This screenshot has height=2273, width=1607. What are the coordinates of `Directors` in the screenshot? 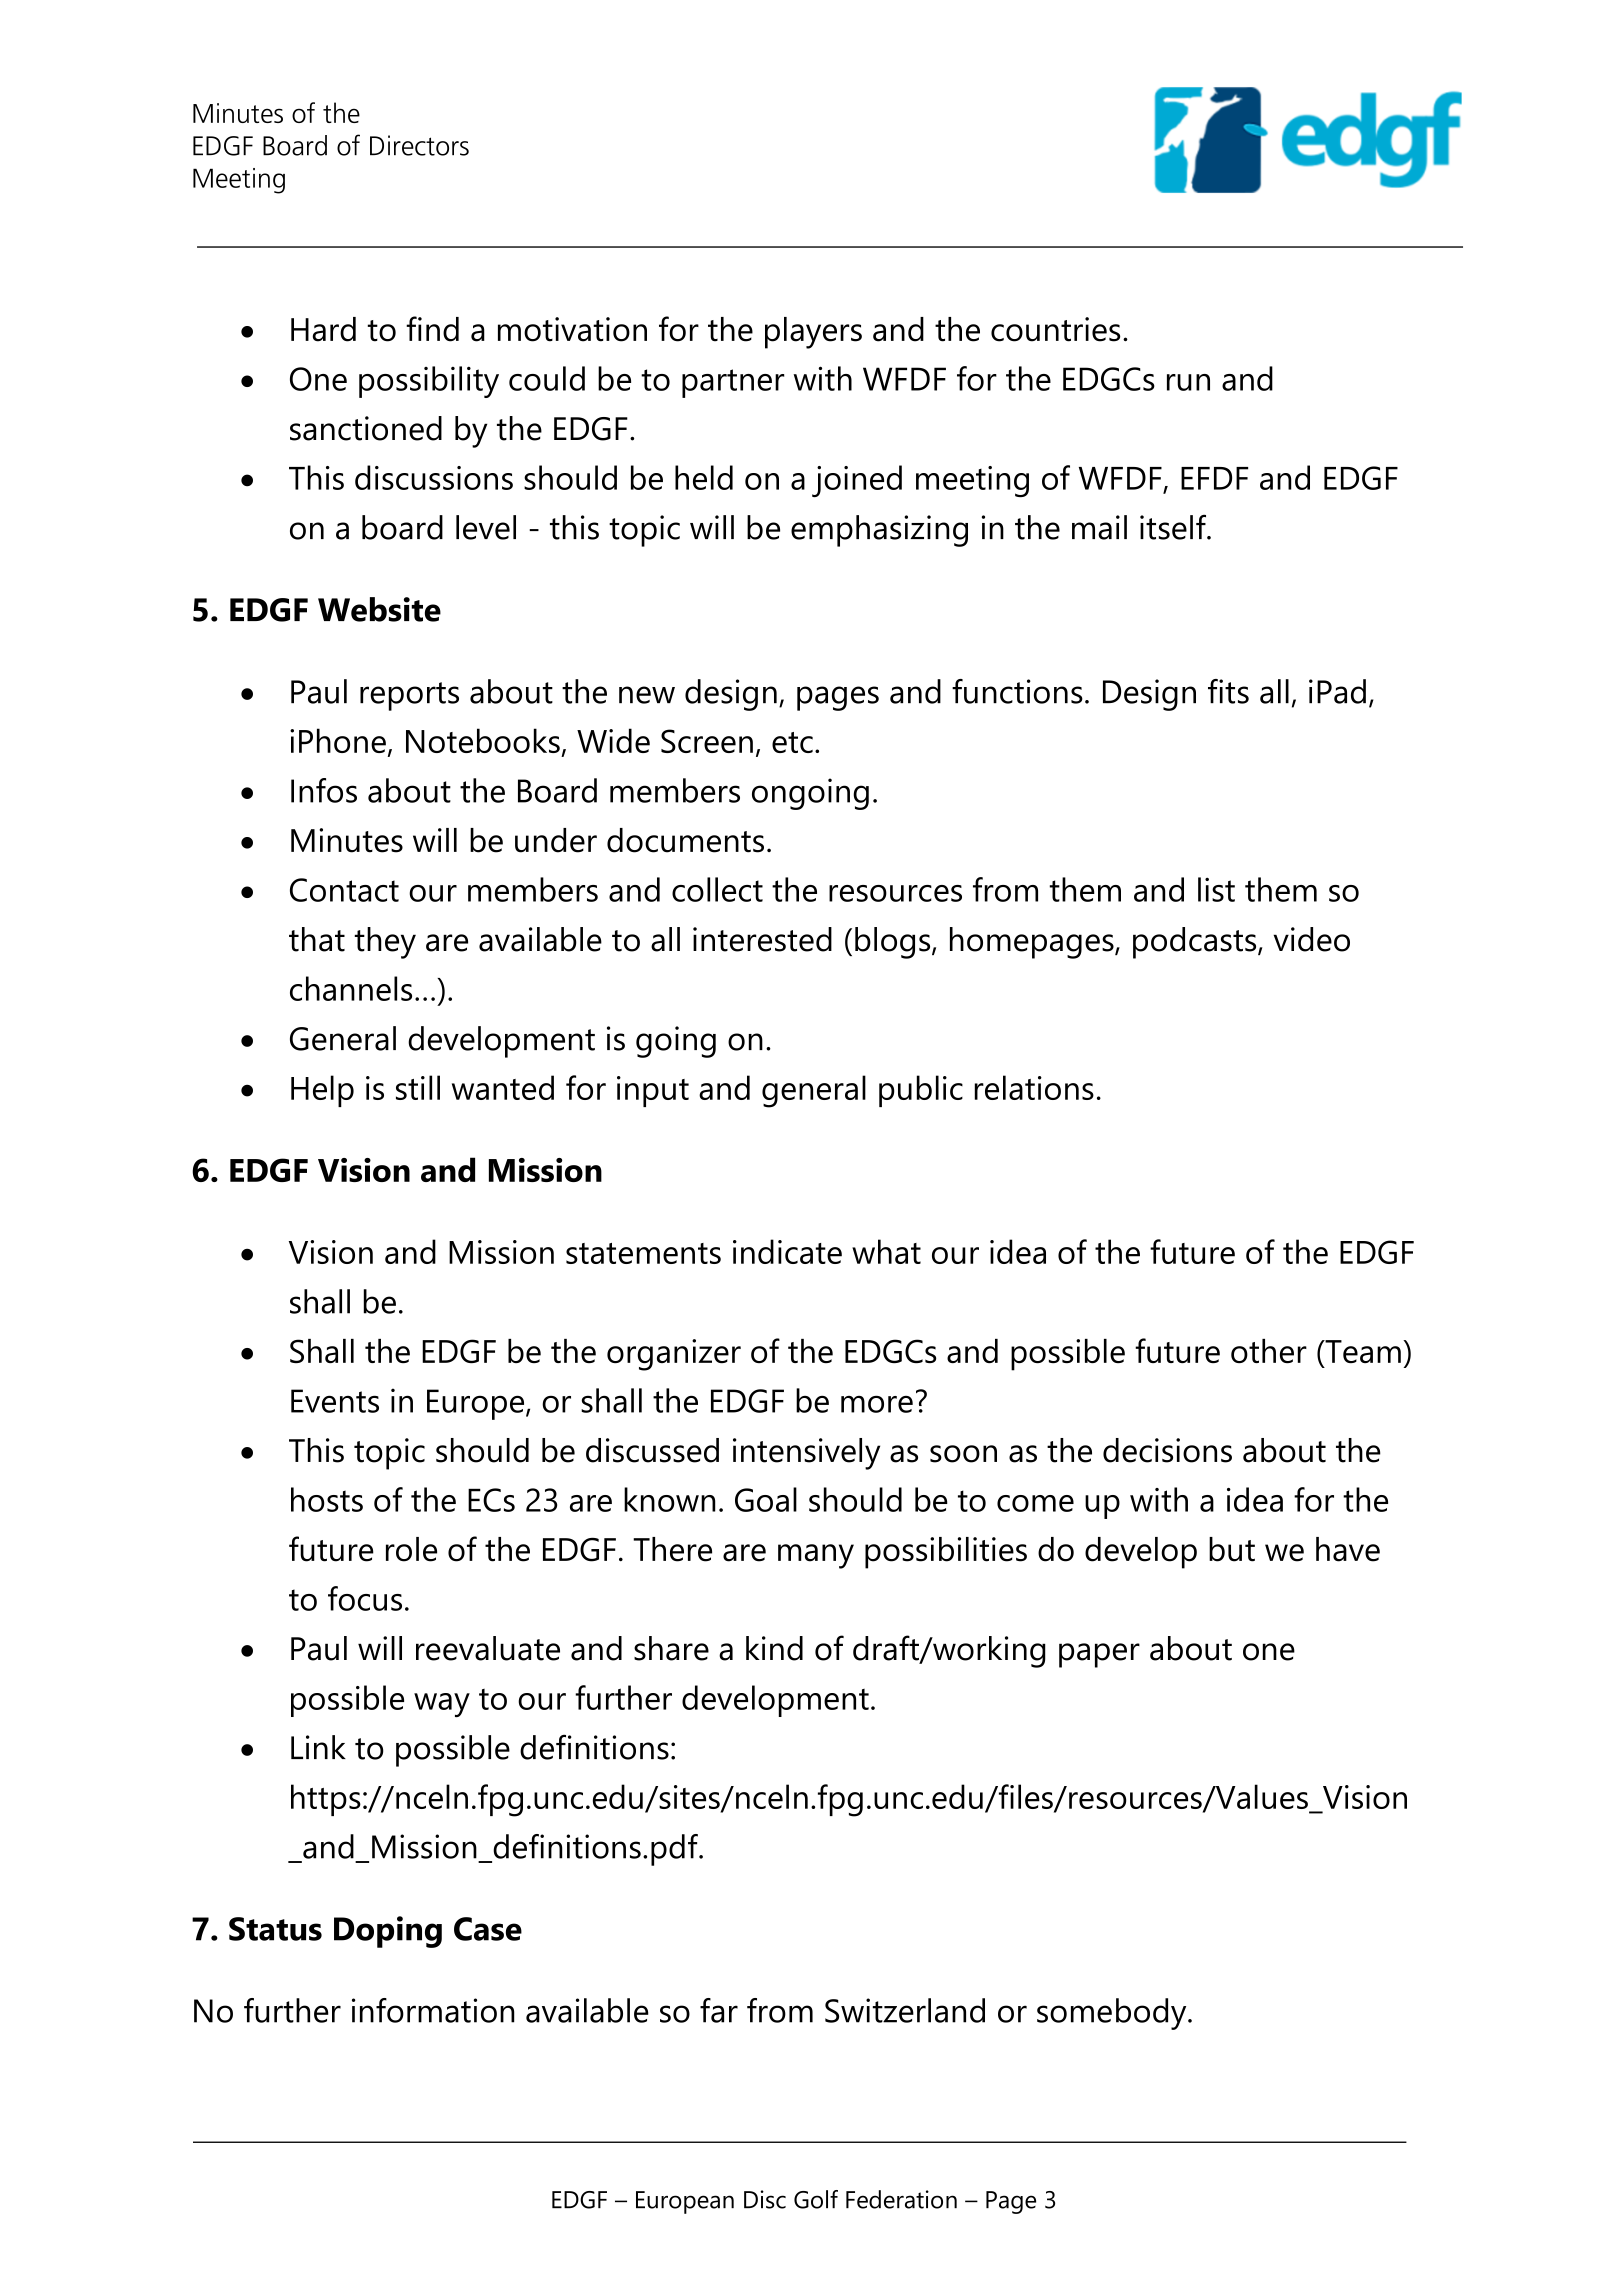 It's located at (419, 145).
